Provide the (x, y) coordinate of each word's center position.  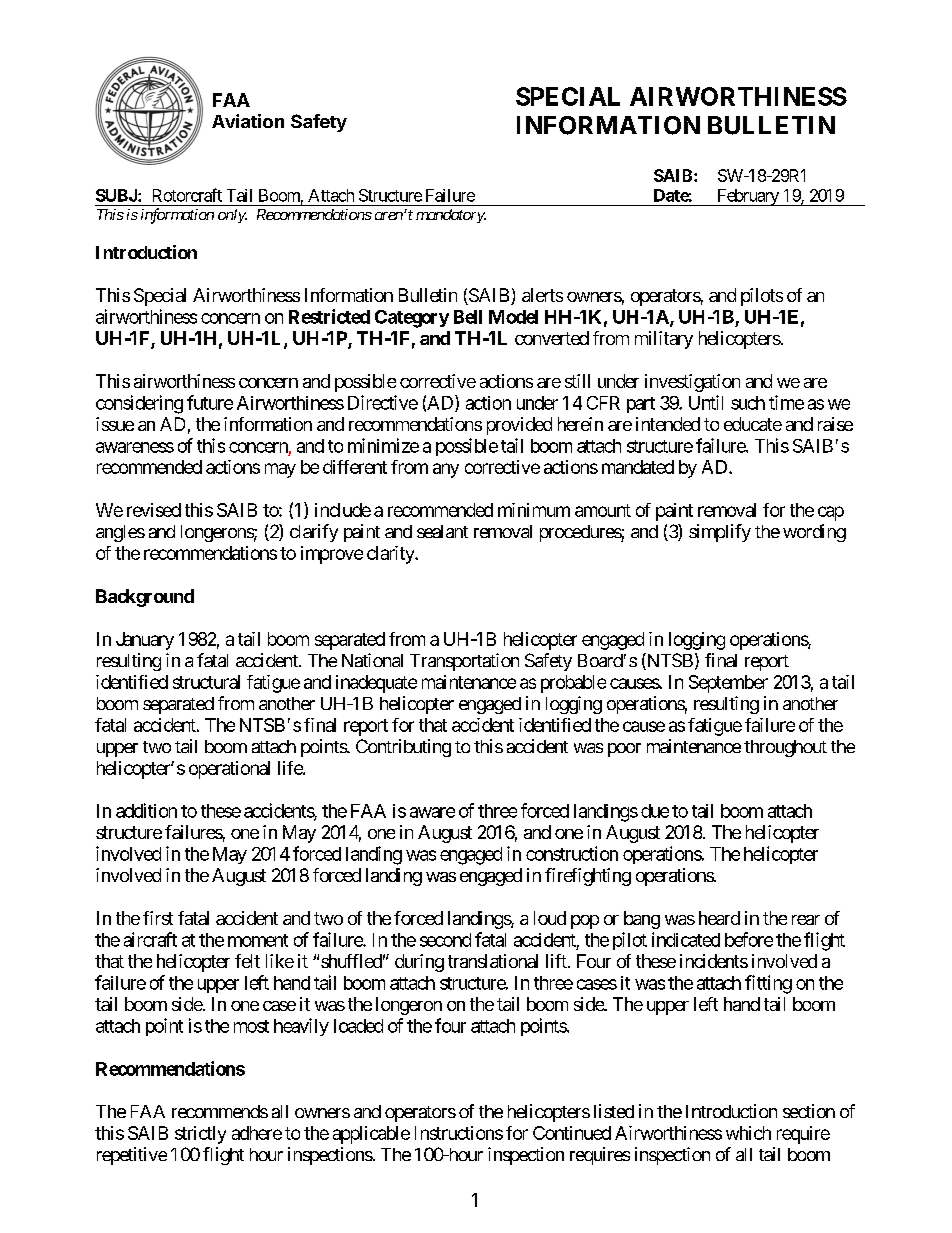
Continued (572, 1133)
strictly (200, 1135)
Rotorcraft (187, 195)
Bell (468, 317)
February (748, 197)
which (748, 1133)
